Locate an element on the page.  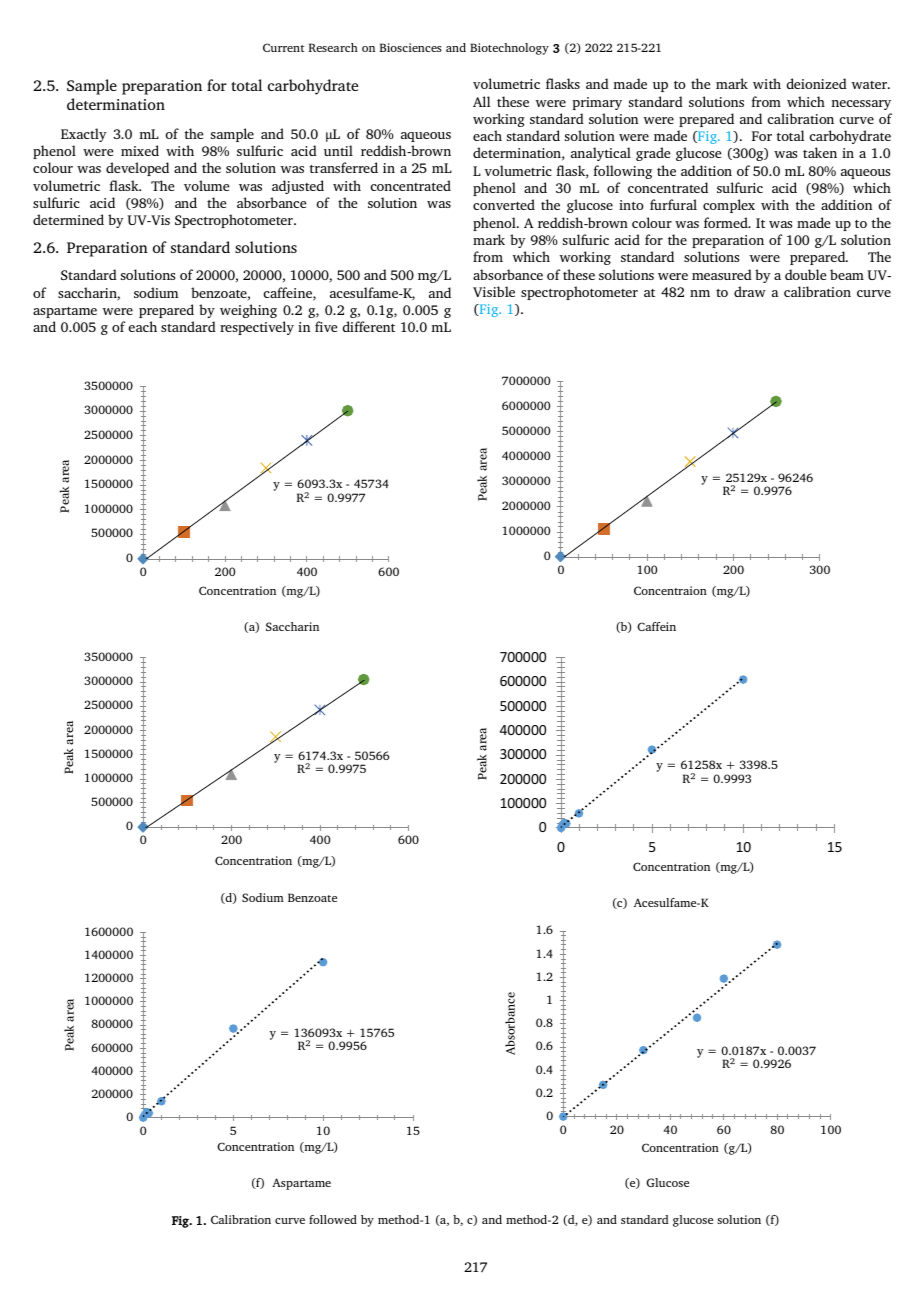
measured is located at coordinates (722, 274).
